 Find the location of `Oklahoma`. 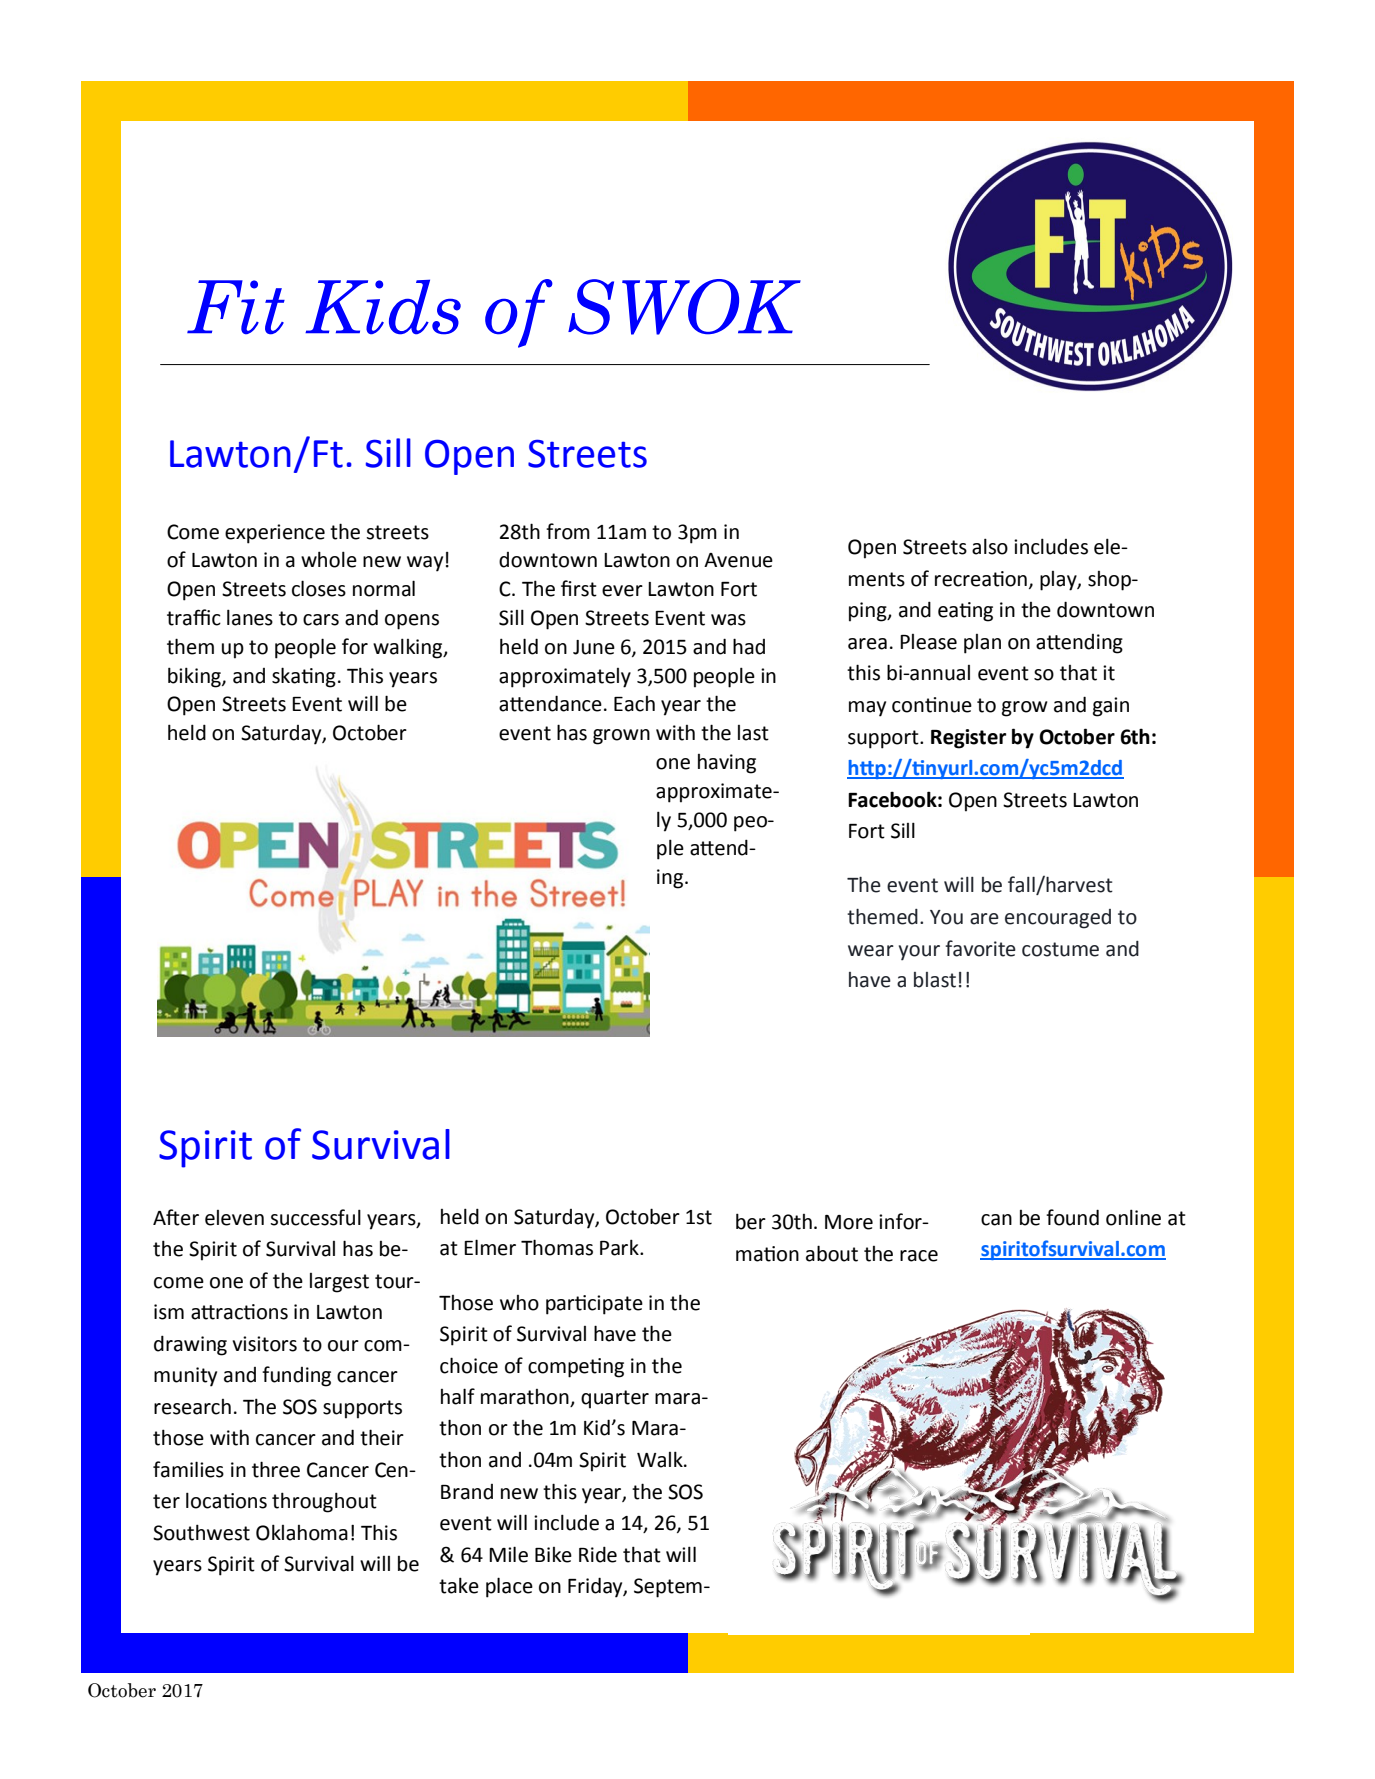

Oklahoma is located at coordinates (302, 1532).
